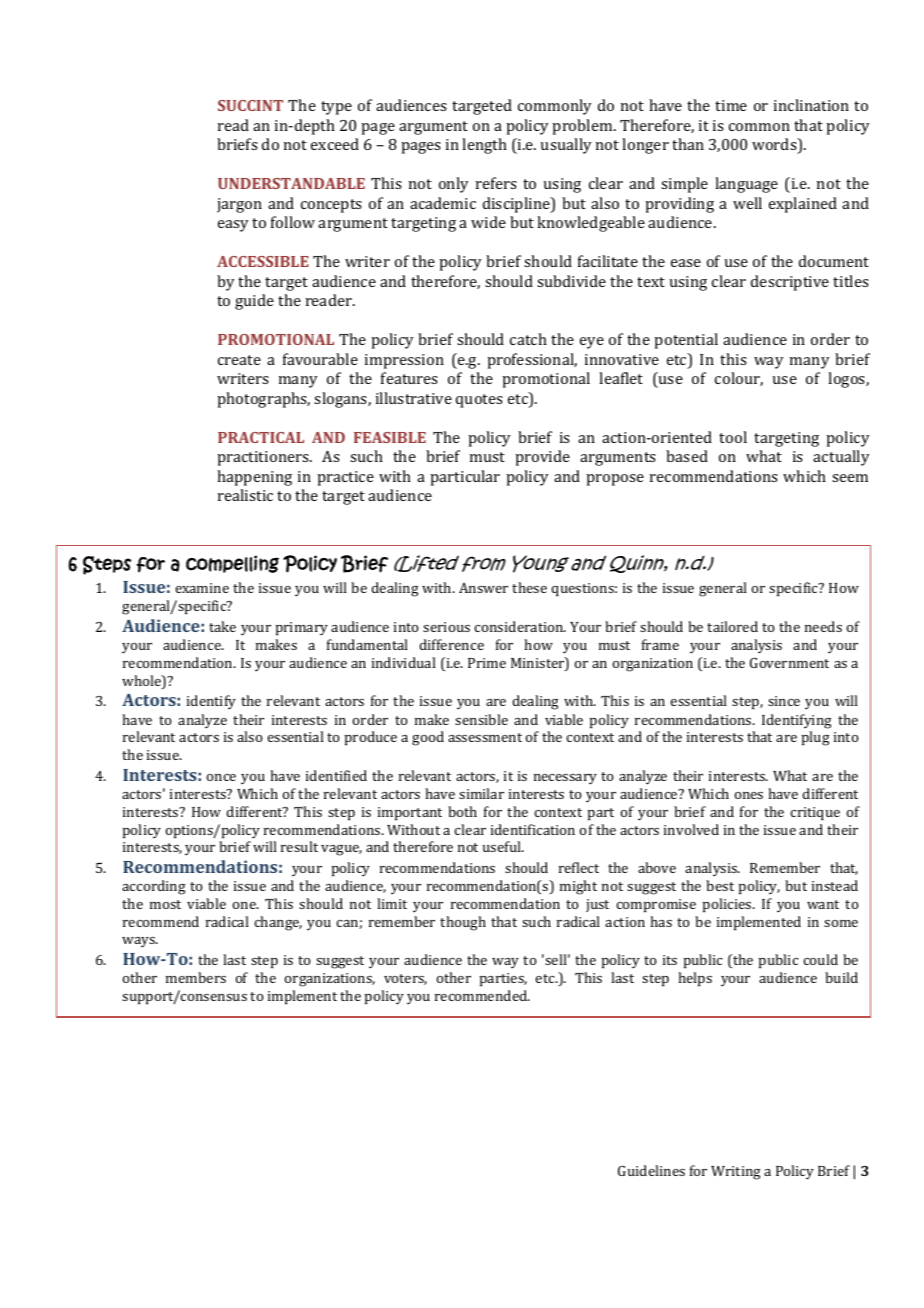 This screenshot has height=1308, width=924. I want to click on tailored, so click(732, 626).
